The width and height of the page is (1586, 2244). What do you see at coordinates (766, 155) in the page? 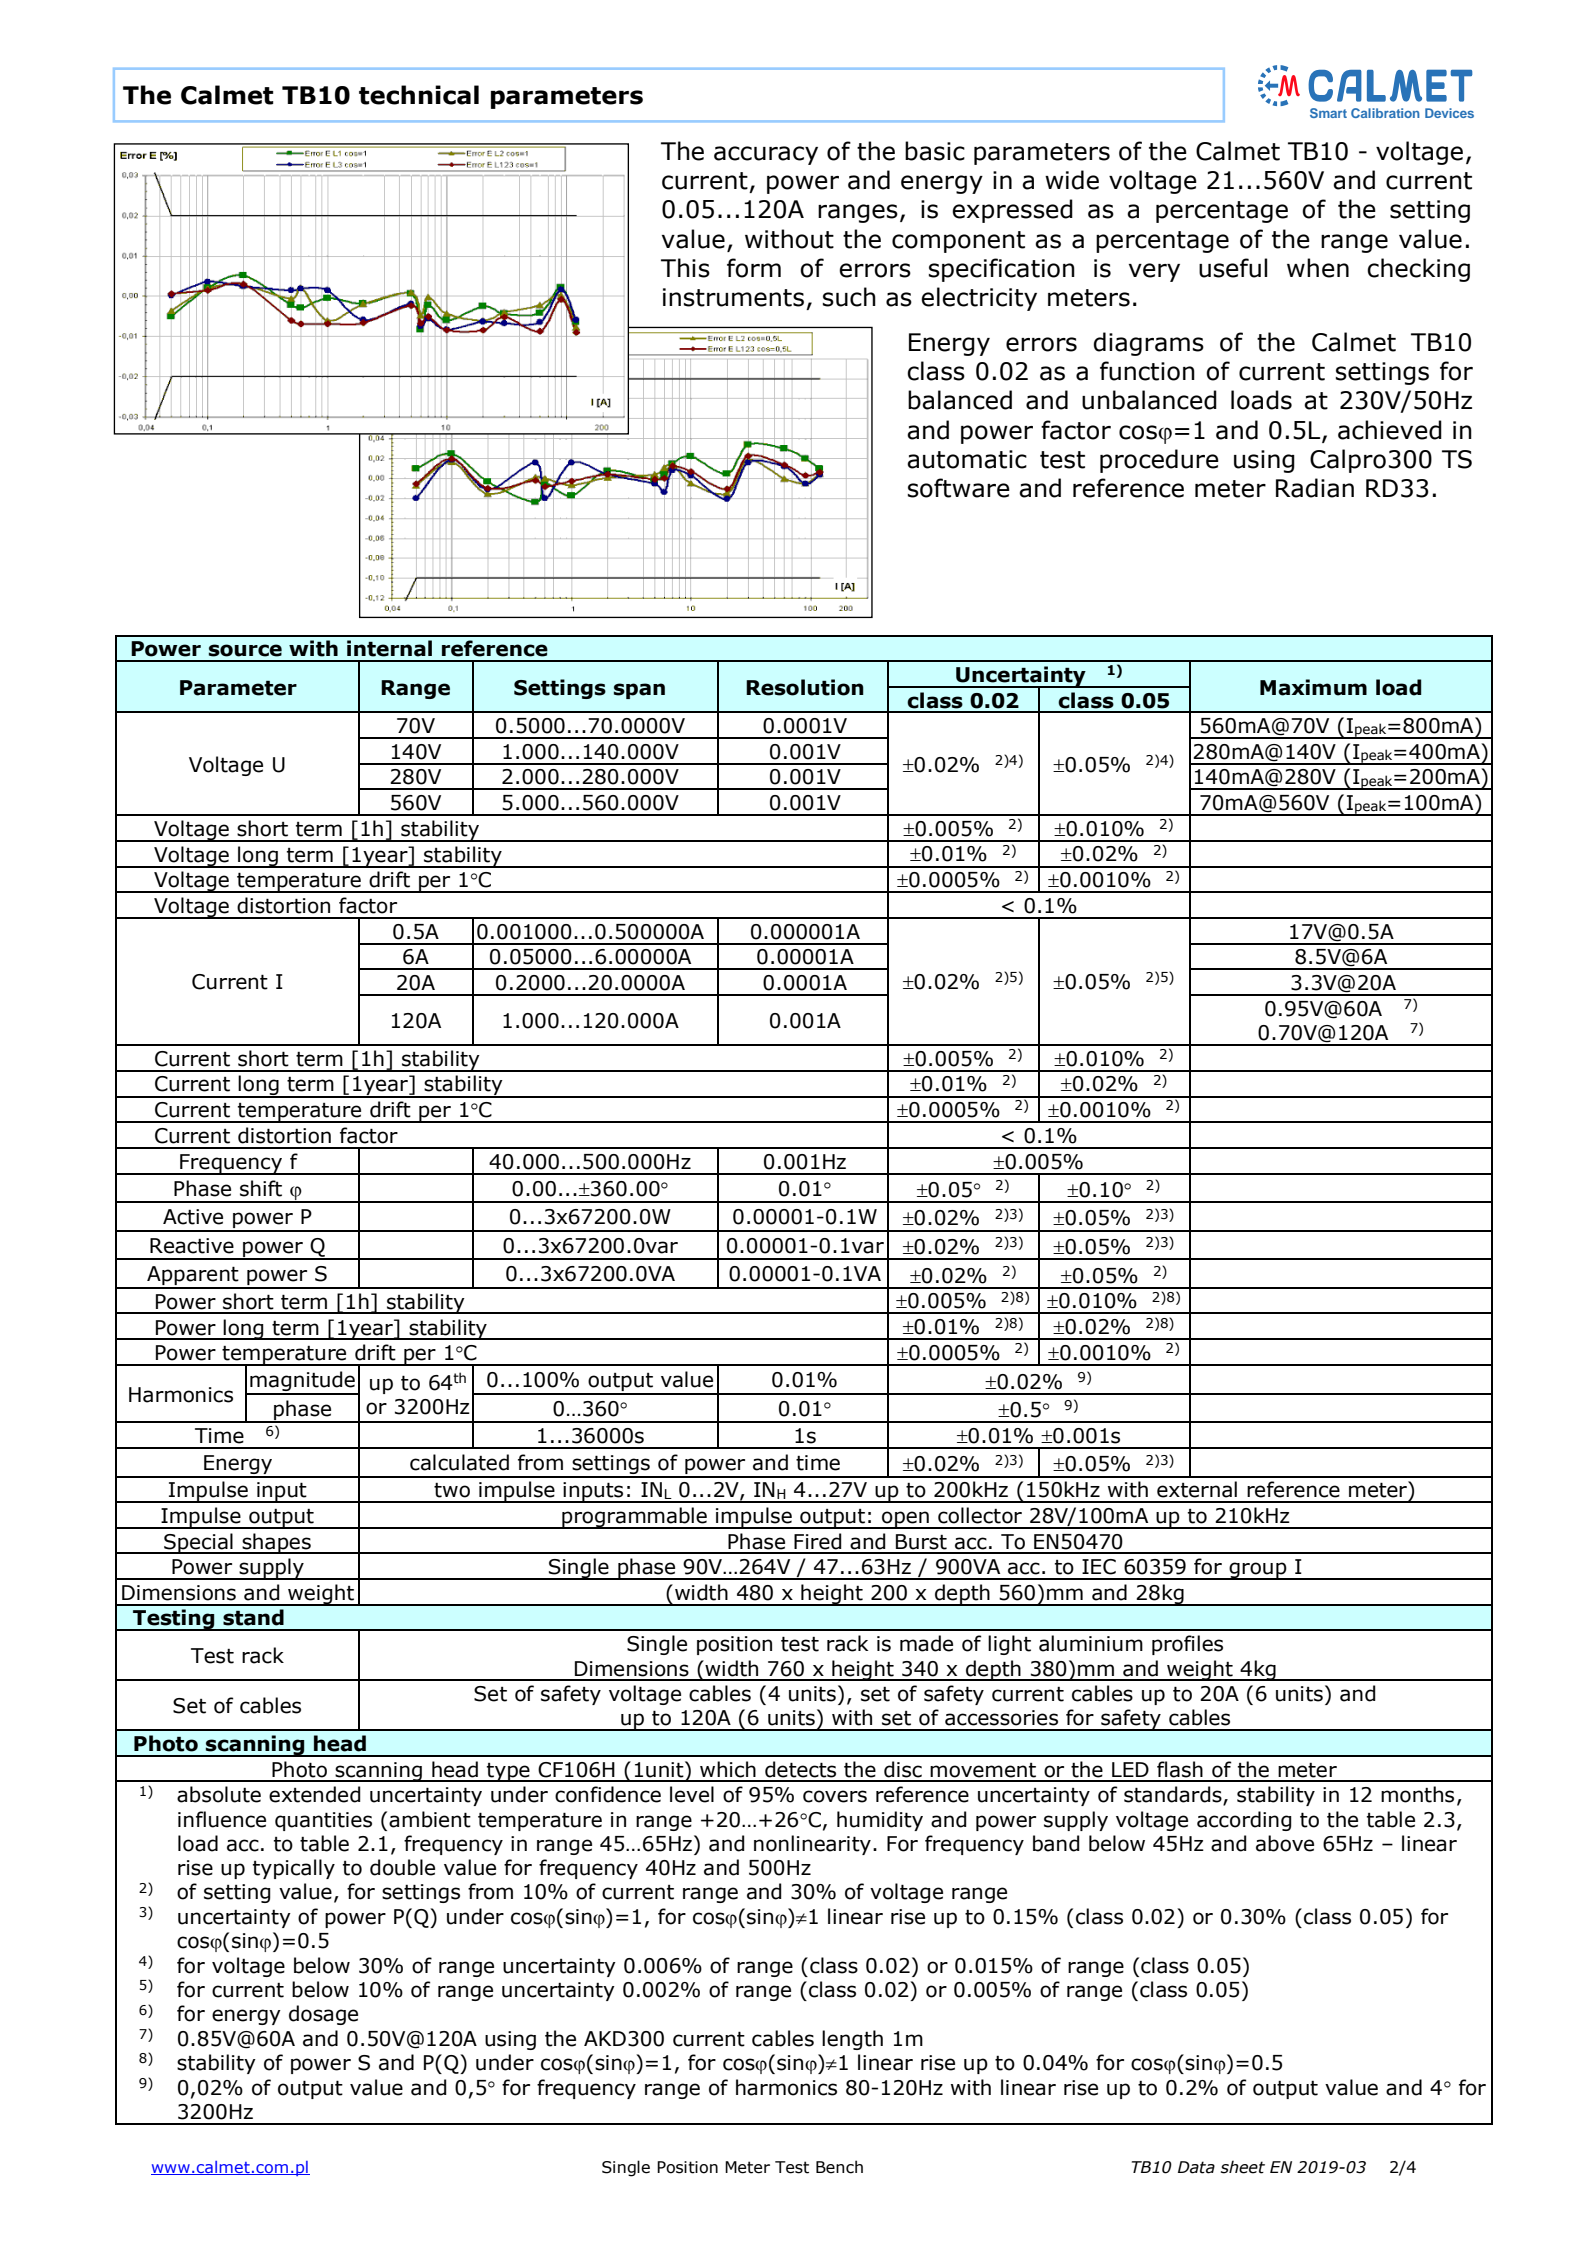
I see `accuracy` at bounding box center [766, 155].
